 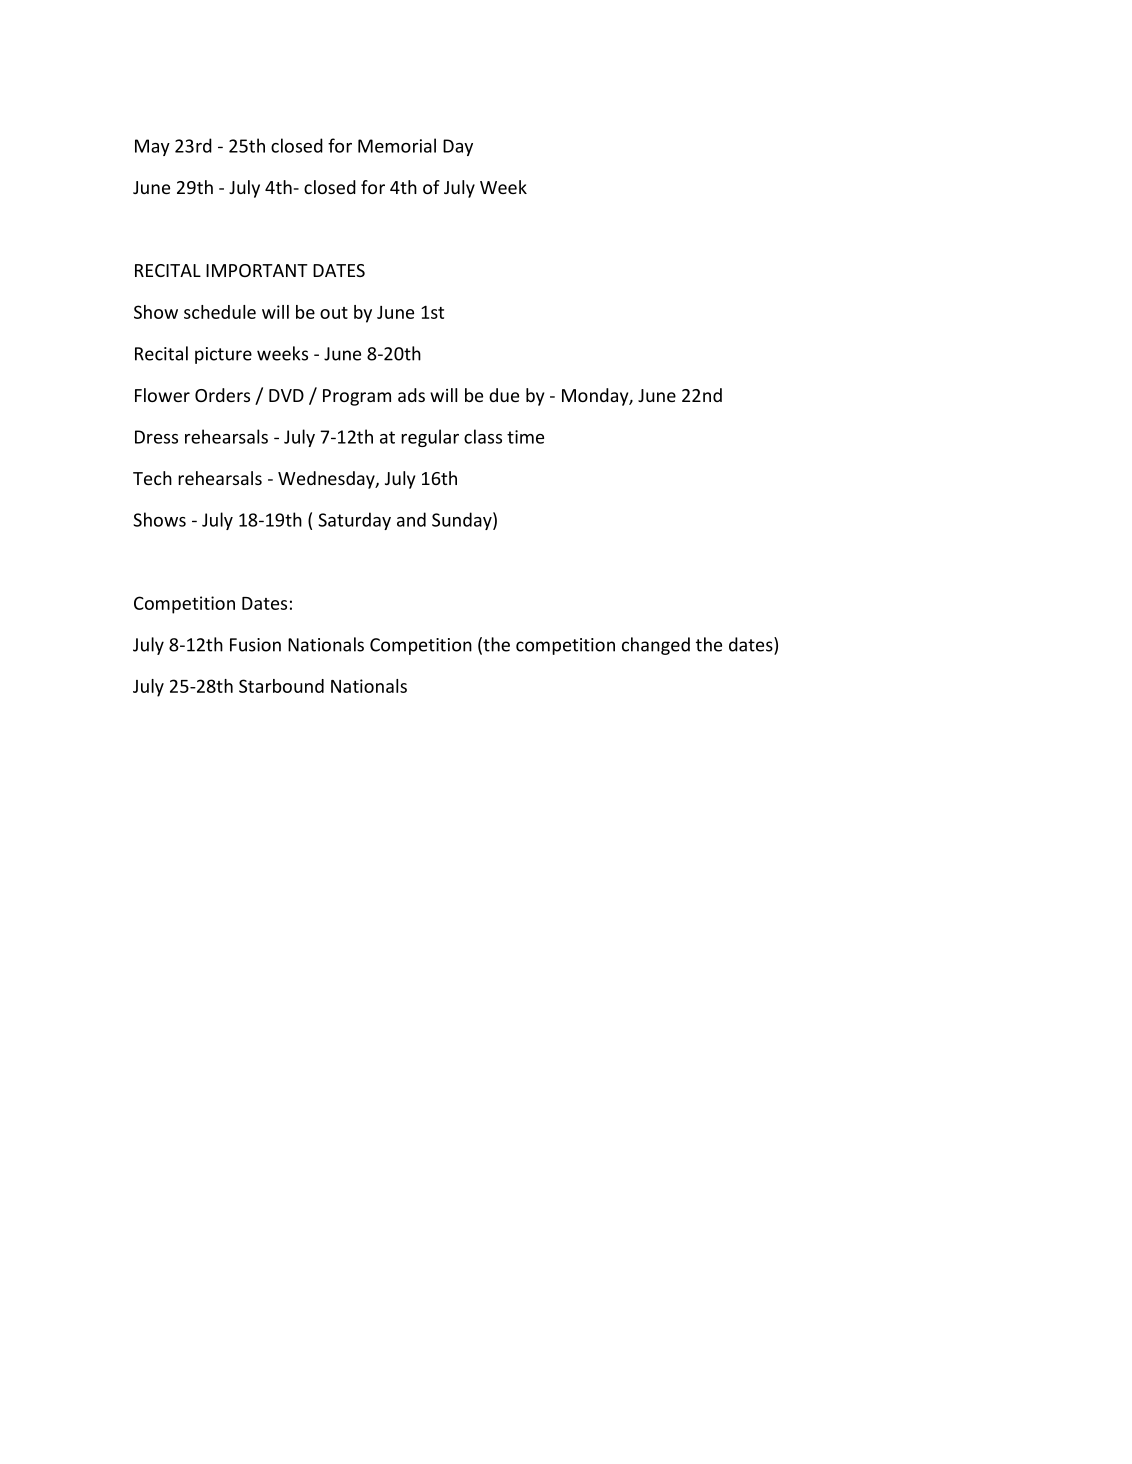 I want to click on changed, so click(x=656, y=646).
